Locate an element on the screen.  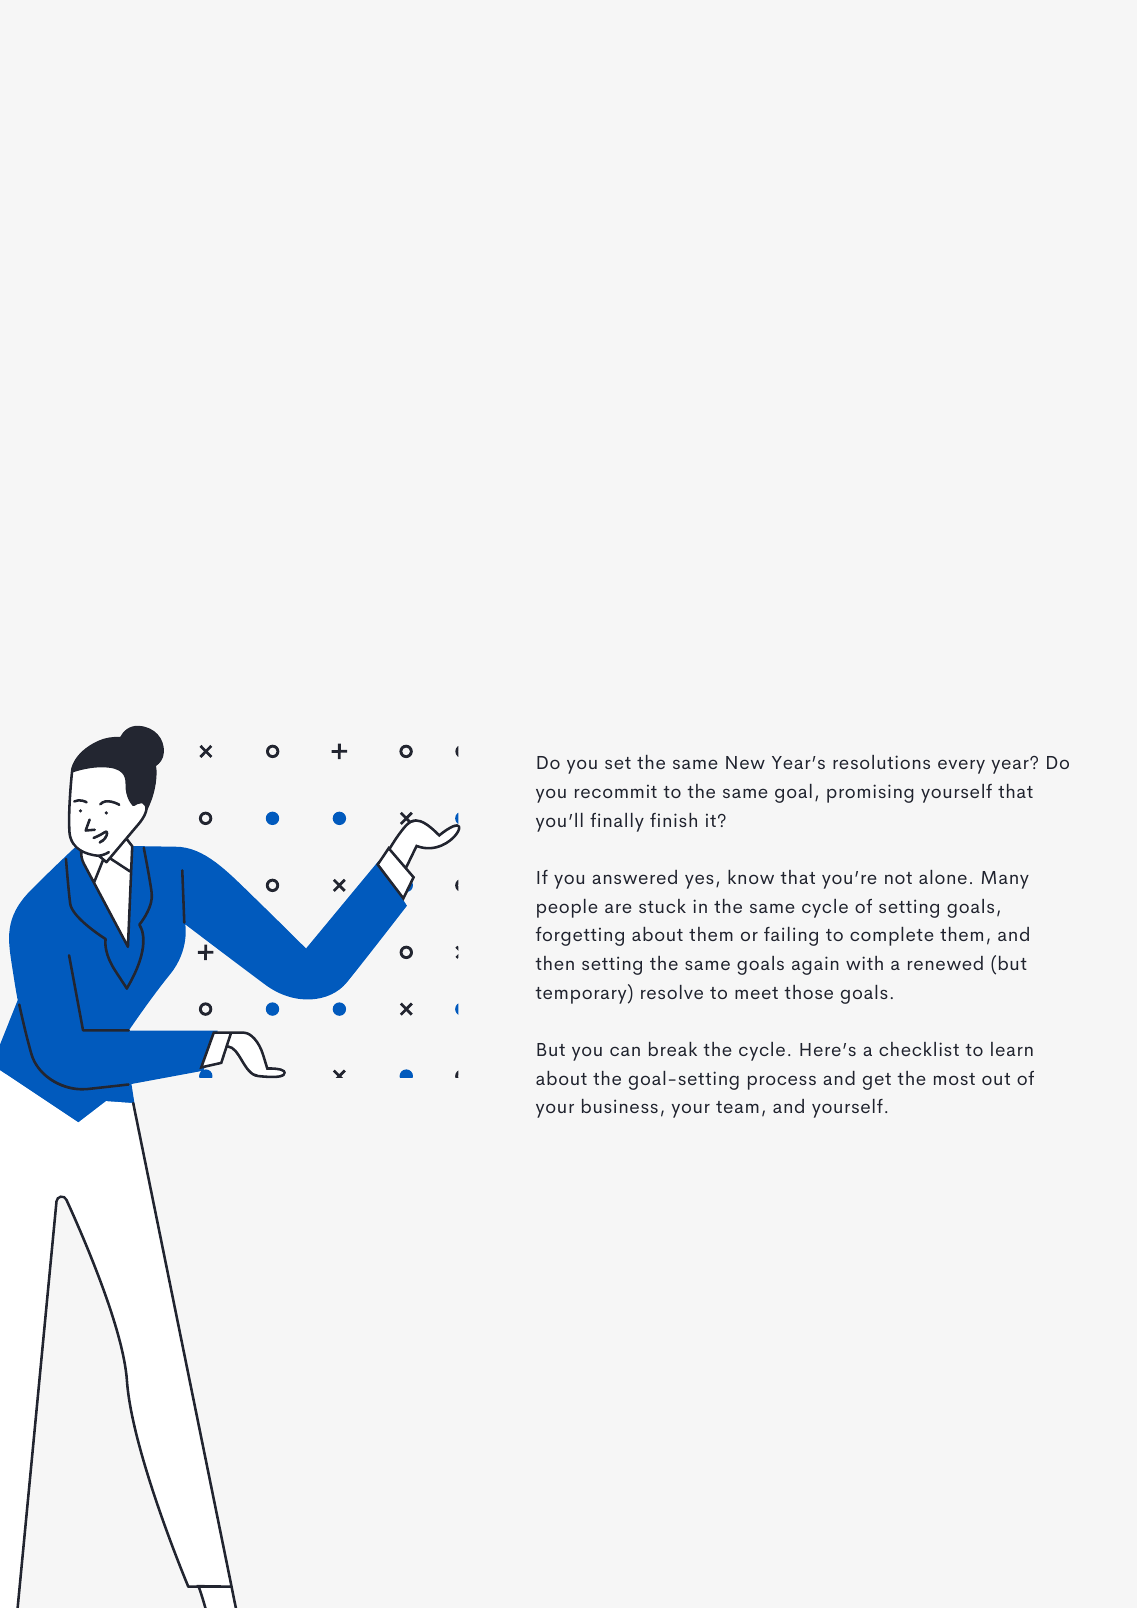
complete is located at coordinates (891, 936).
